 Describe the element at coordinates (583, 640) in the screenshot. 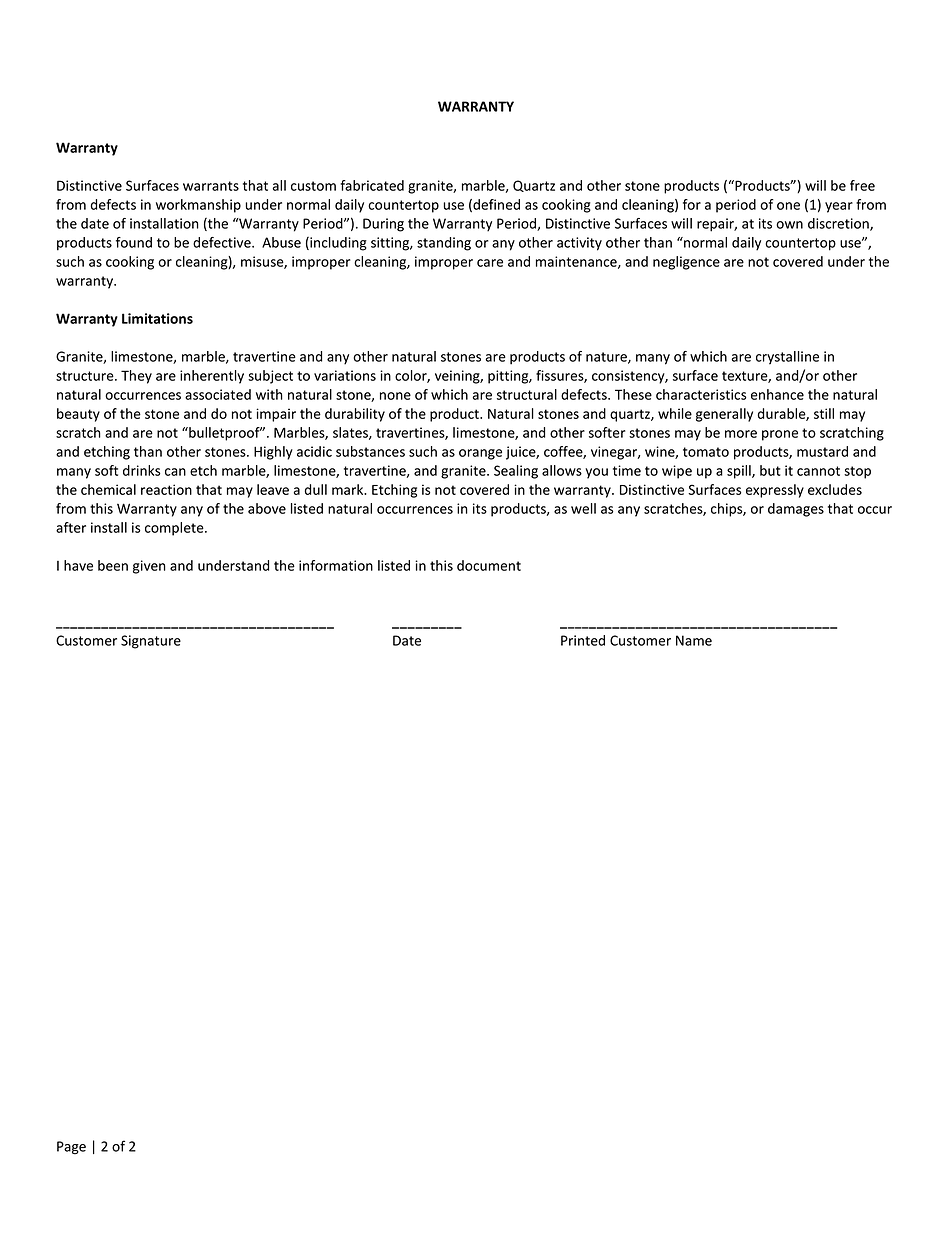

I see `Printed` at that location.
